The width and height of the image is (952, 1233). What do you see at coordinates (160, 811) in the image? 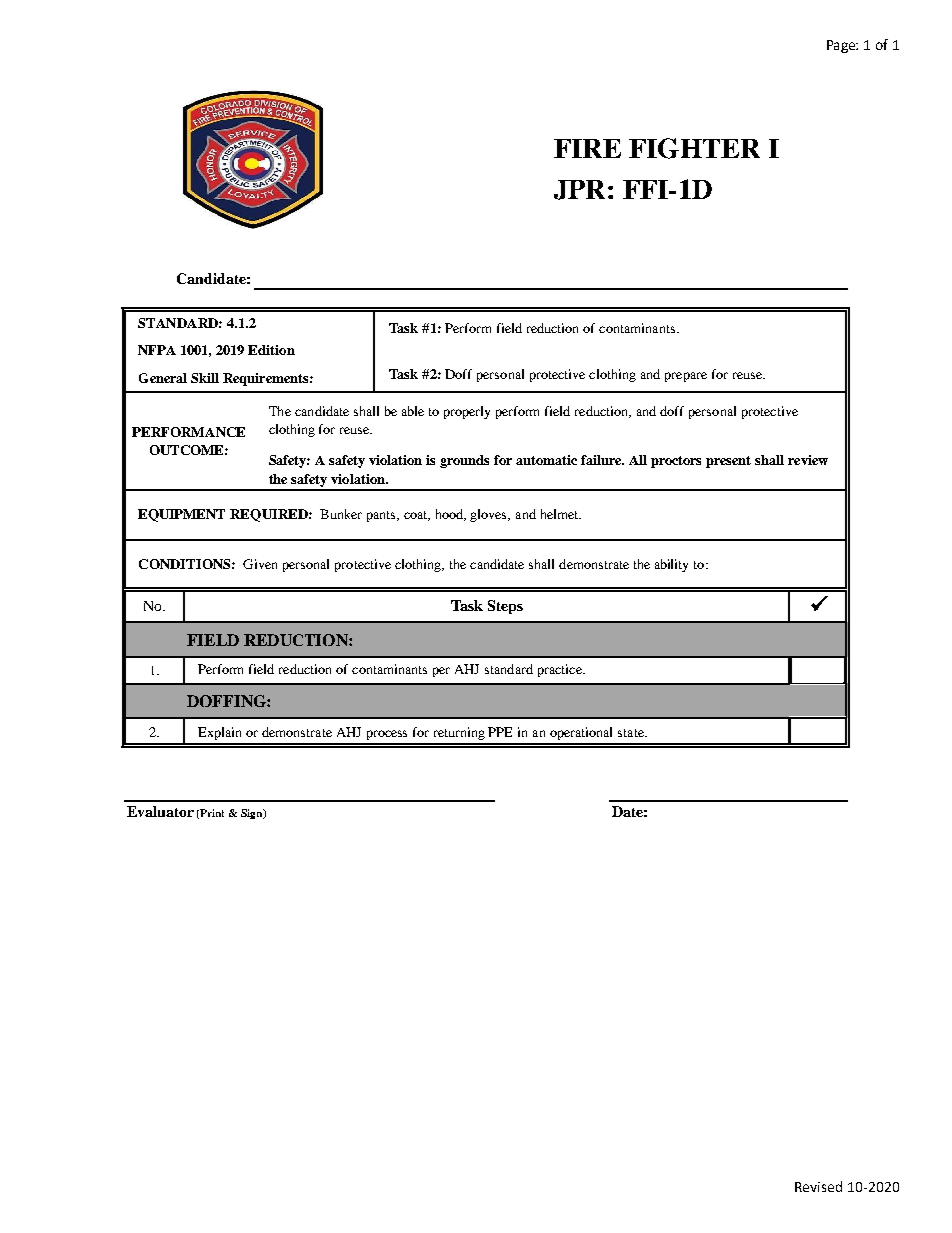
I see `Evaluator` at bounding box center [160, 811].
